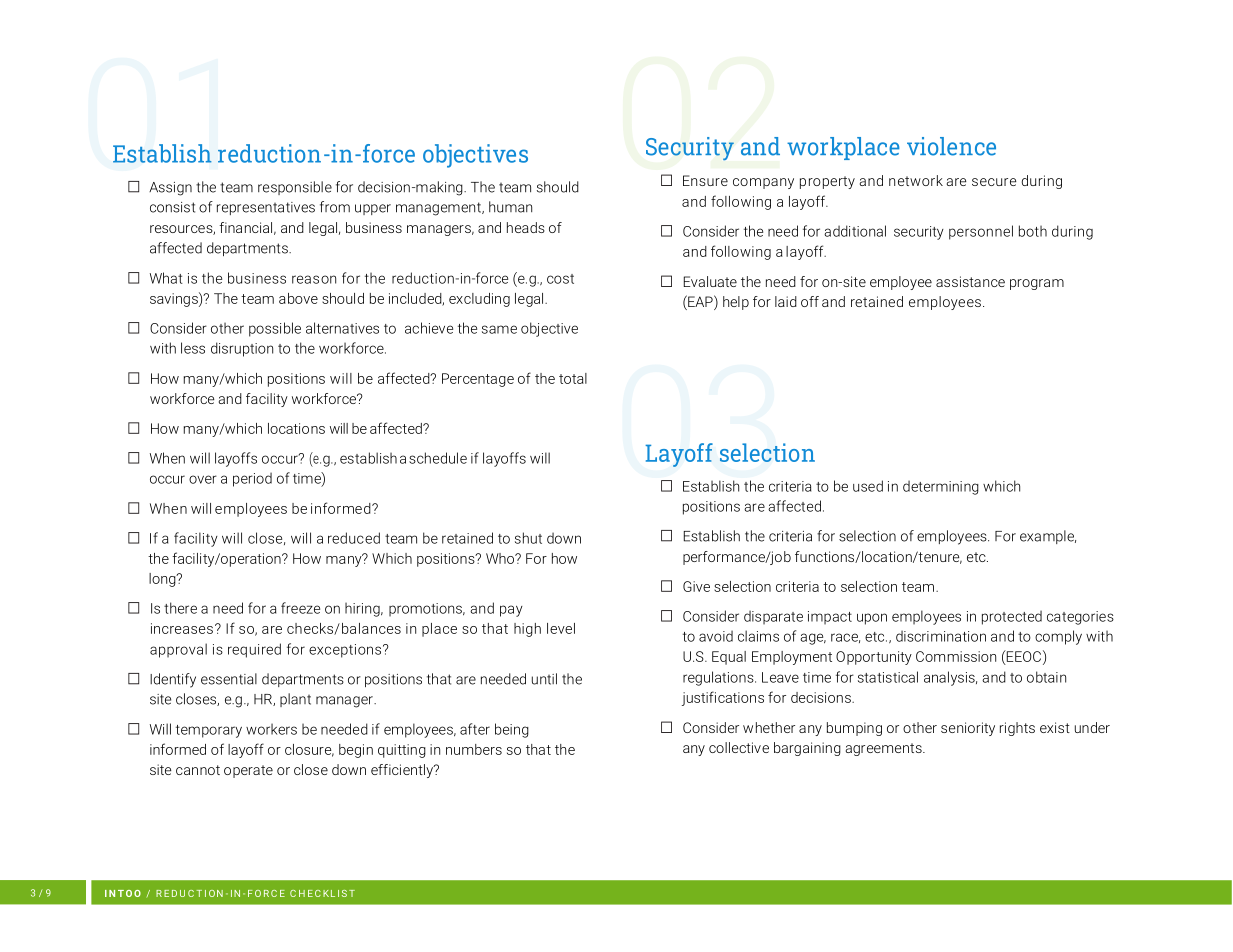 This screenshot has width=1233, height=952. Describe the element at coordinates (696, 586) in the screenshot. I see `Give` at that location.
